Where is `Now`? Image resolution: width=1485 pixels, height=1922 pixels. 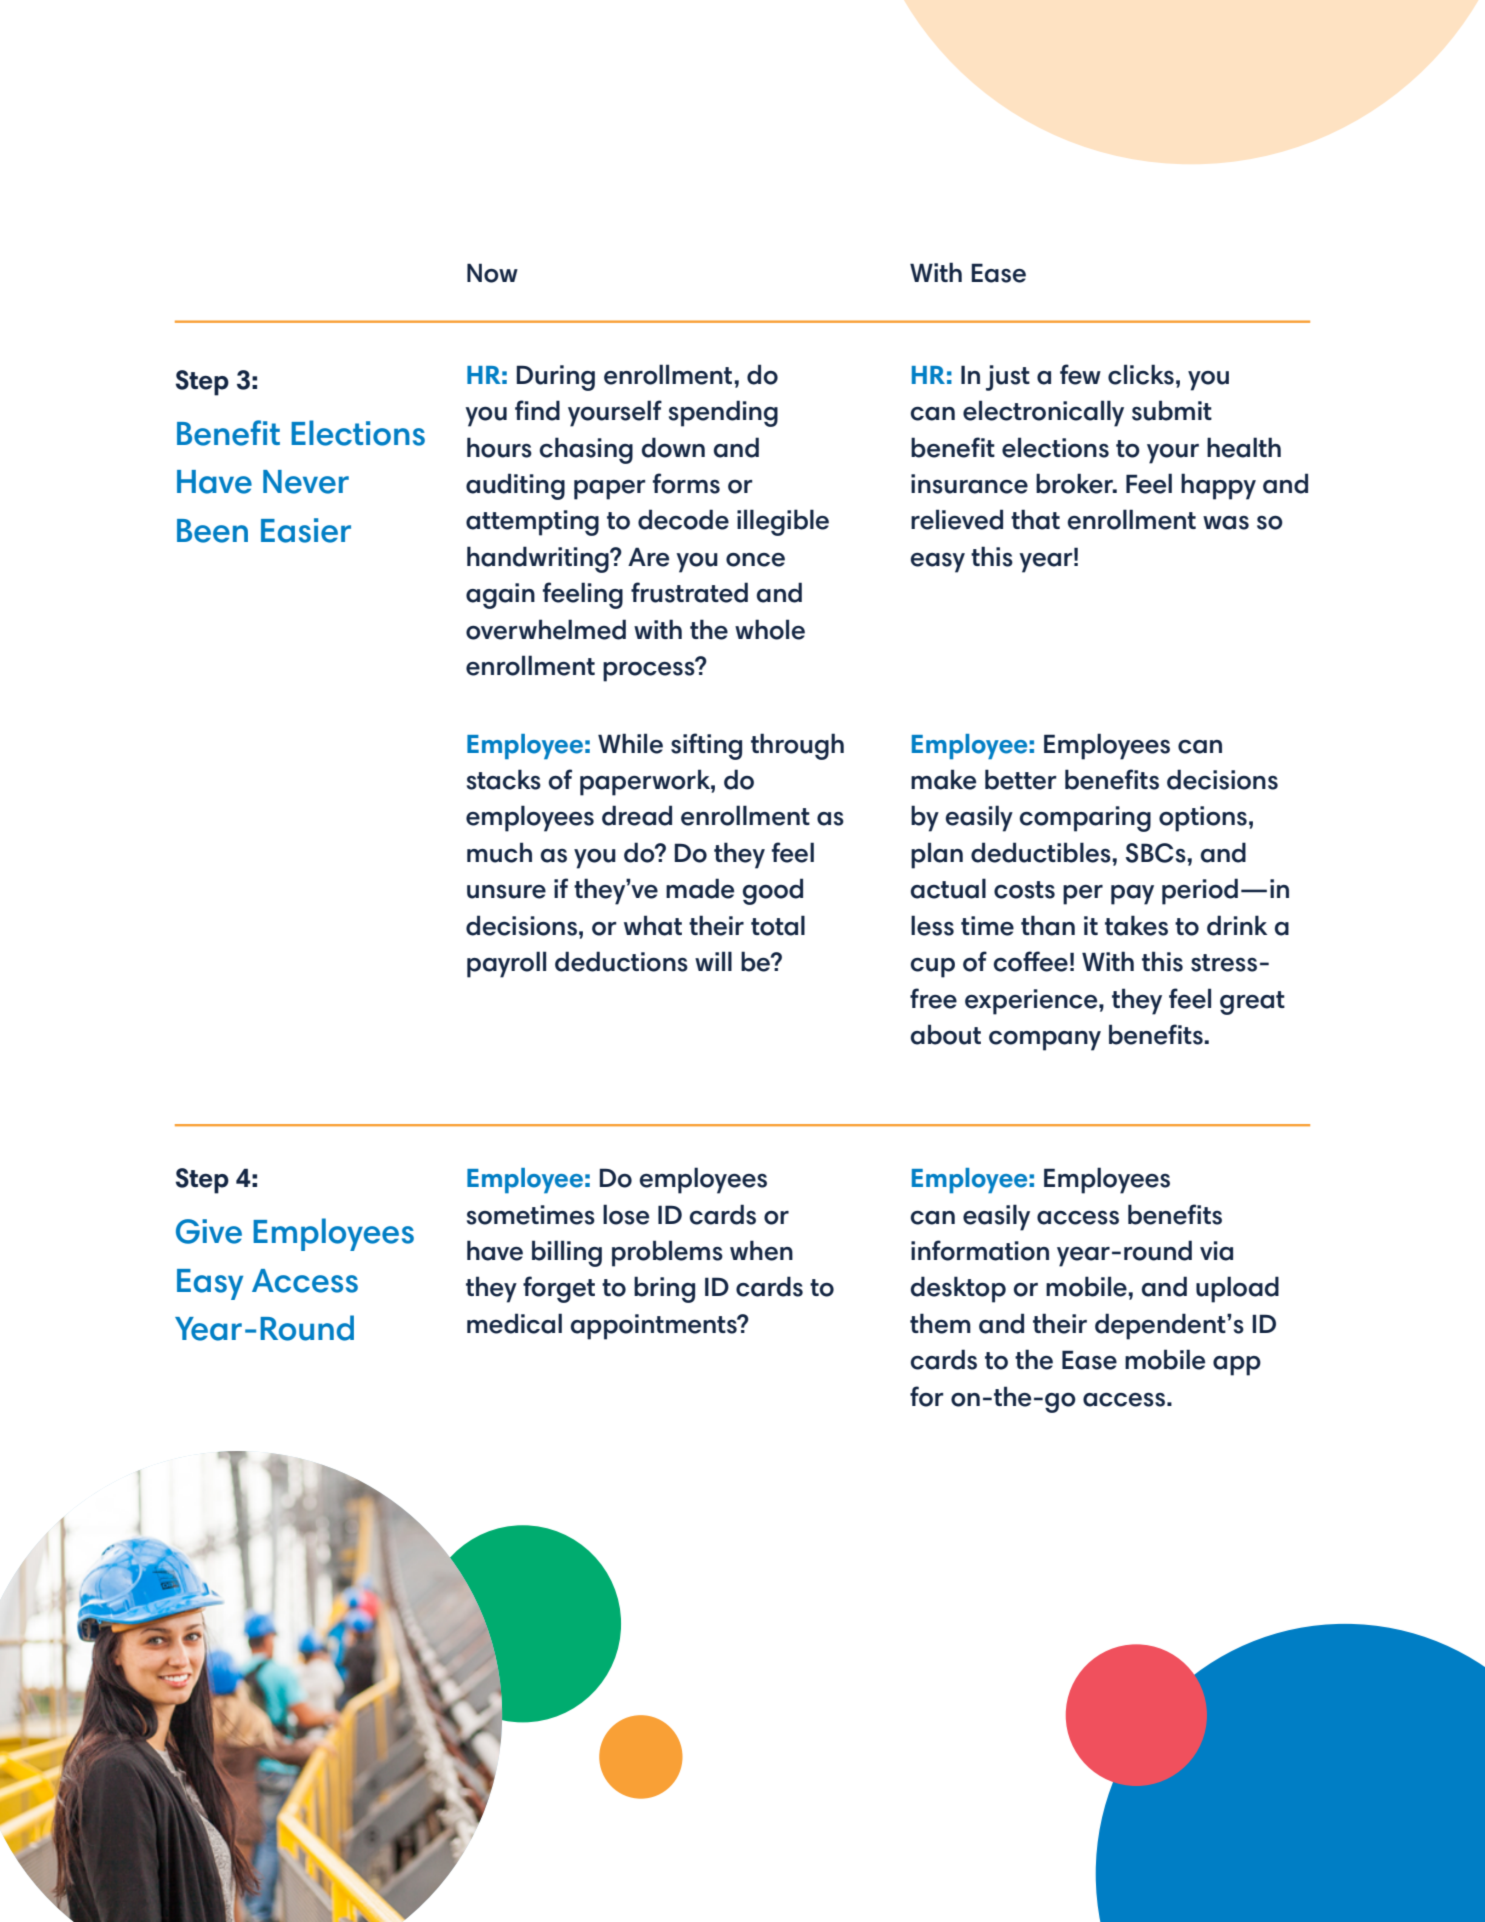
Now is located at coordinates (492, 273).
